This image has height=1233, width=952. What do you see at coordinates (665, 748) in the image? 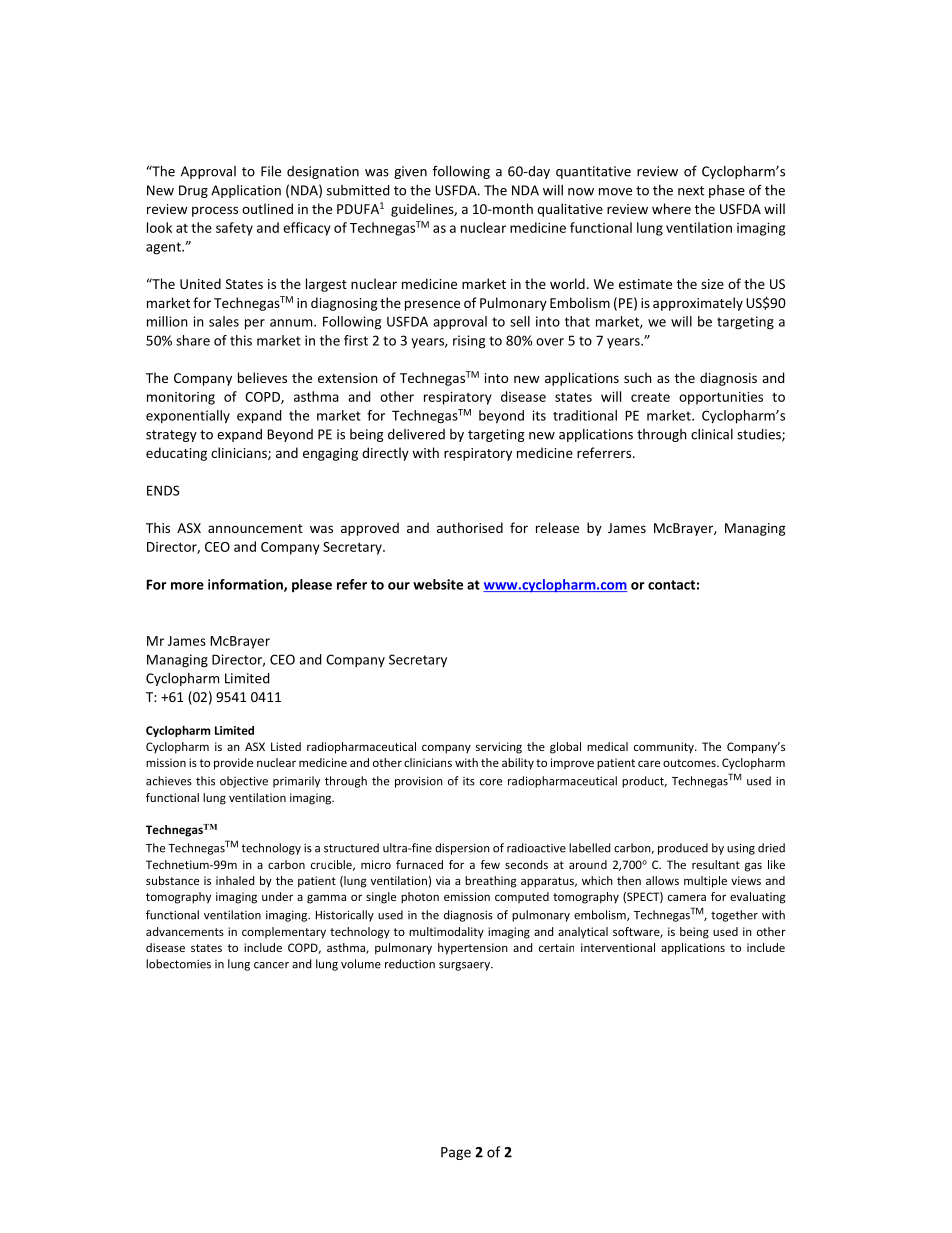
I see `community` at bounding box center [665, 748].
